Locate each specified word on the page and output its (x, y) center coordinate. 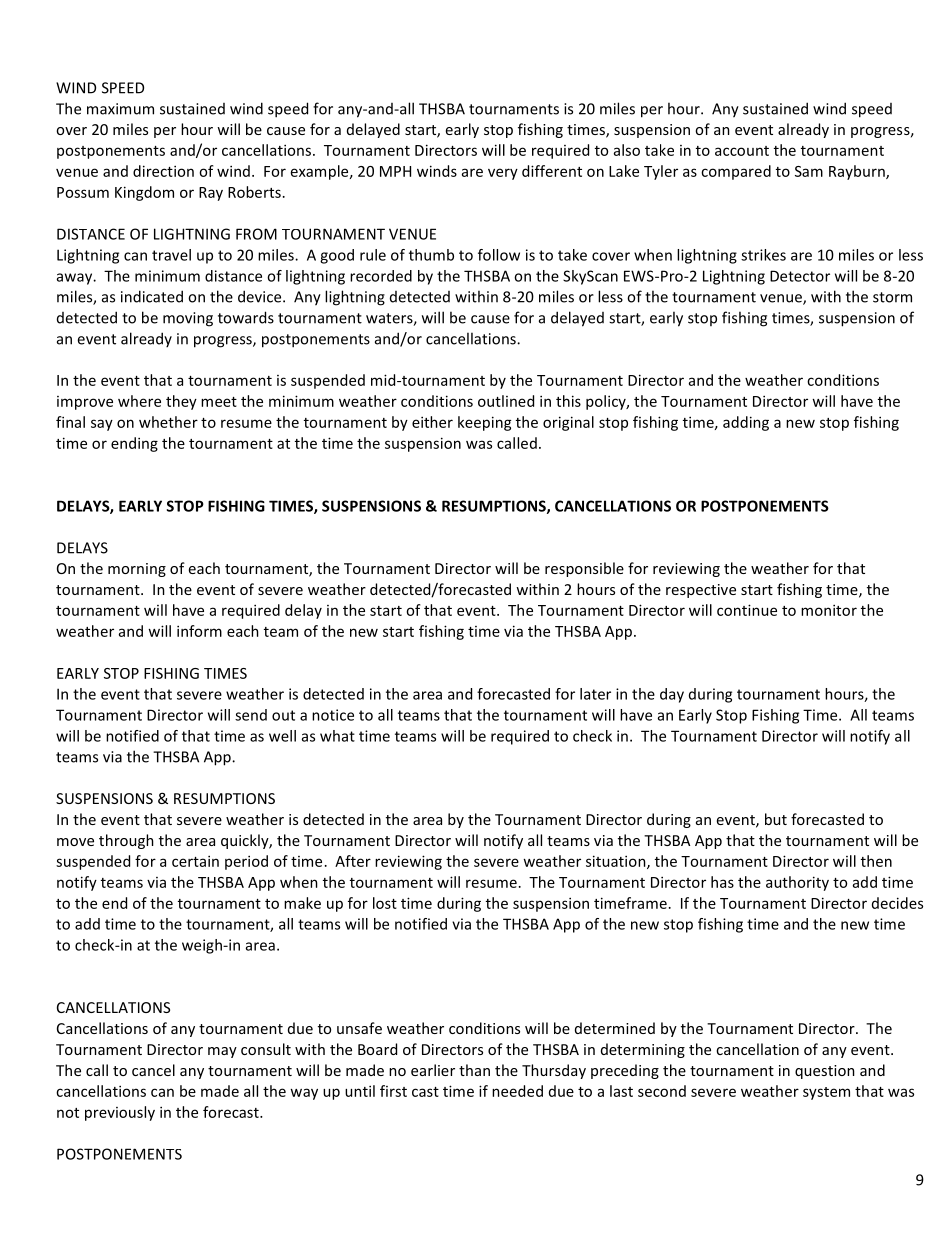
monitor (829, 610)
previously (120, 1113)
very (503, 174)
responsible (584, 569)
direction (163, 171)
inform (199, 631)
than (474, 1070)
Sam (809, 171)
